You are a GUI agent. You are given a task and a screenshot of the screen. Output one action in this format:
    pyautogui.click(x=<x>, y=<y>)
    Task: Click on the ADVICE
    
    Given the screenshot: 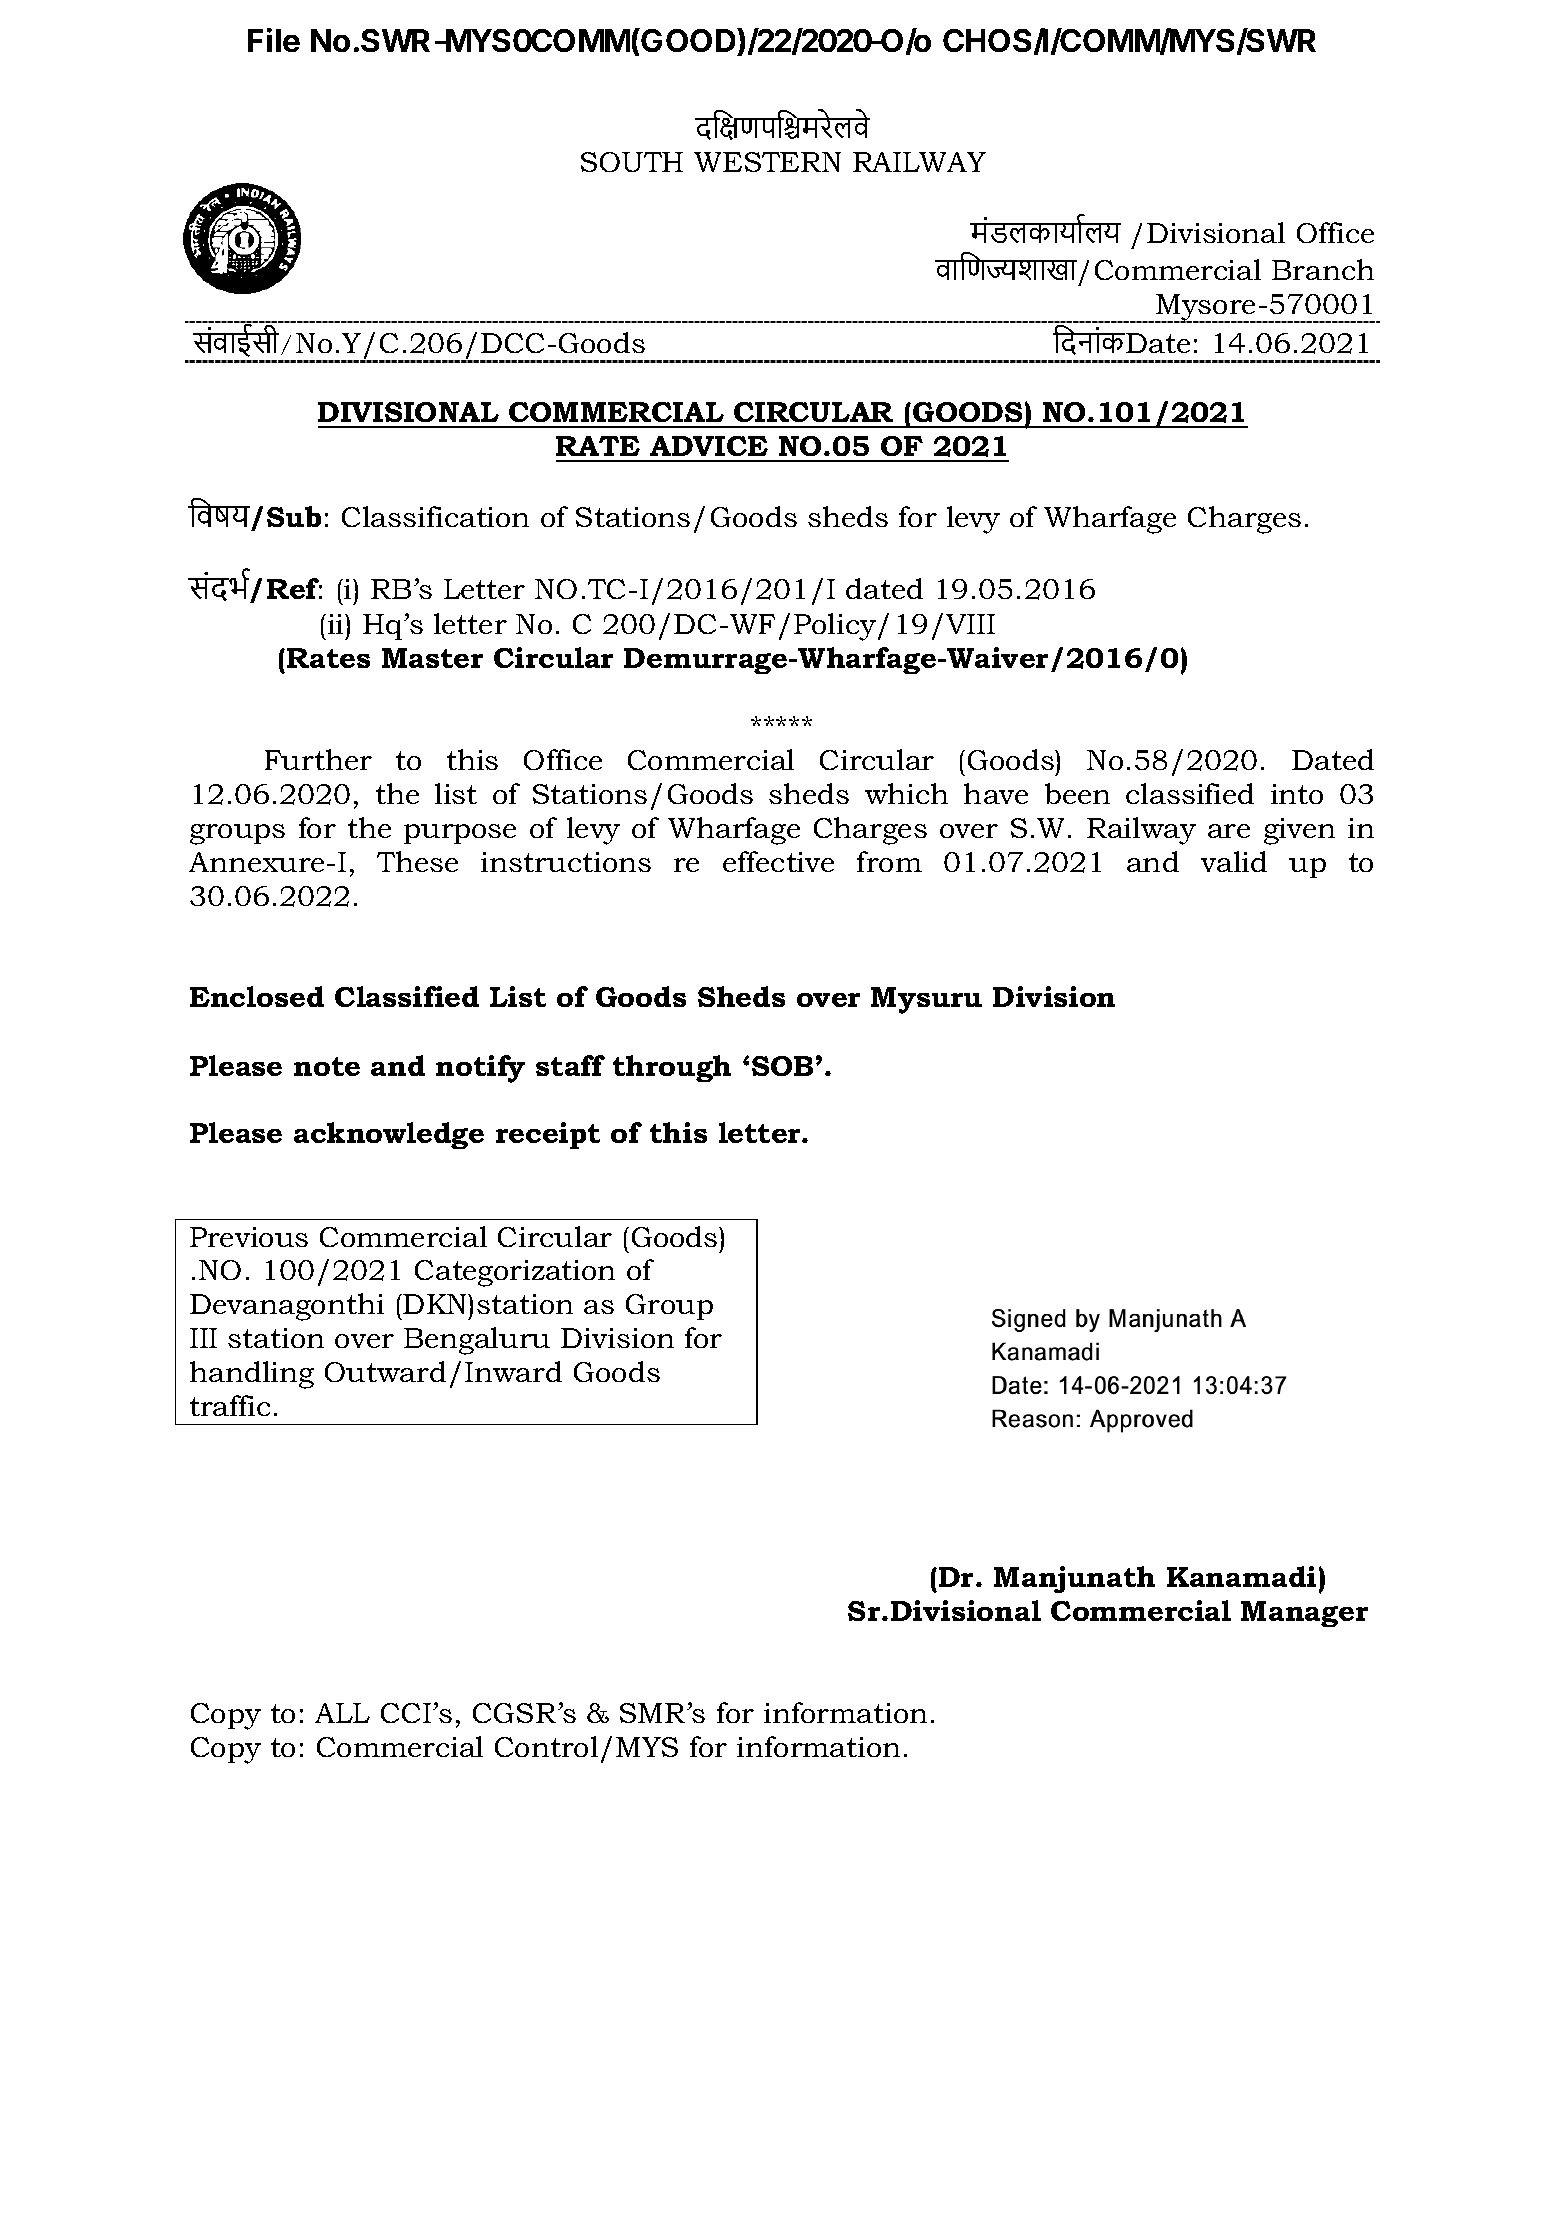 What is the action you would take?
    pyautogui.click(x=709, y=446)
